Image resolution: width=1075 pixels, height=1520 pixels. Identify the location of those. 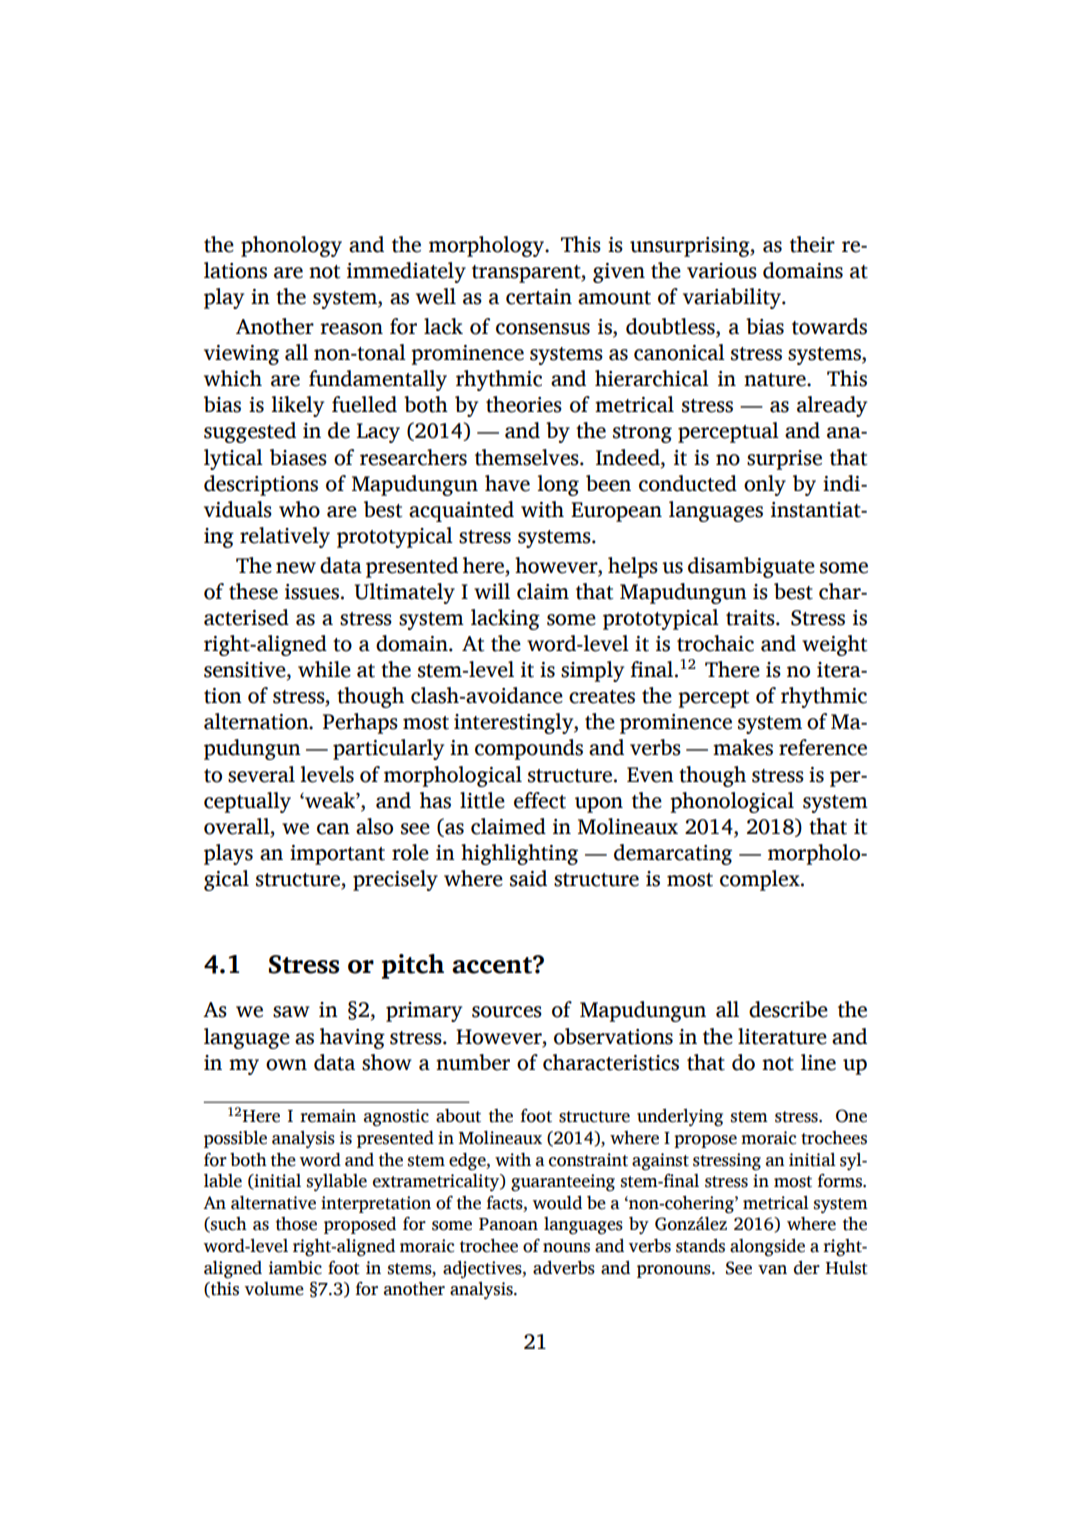
(296, 1224).
